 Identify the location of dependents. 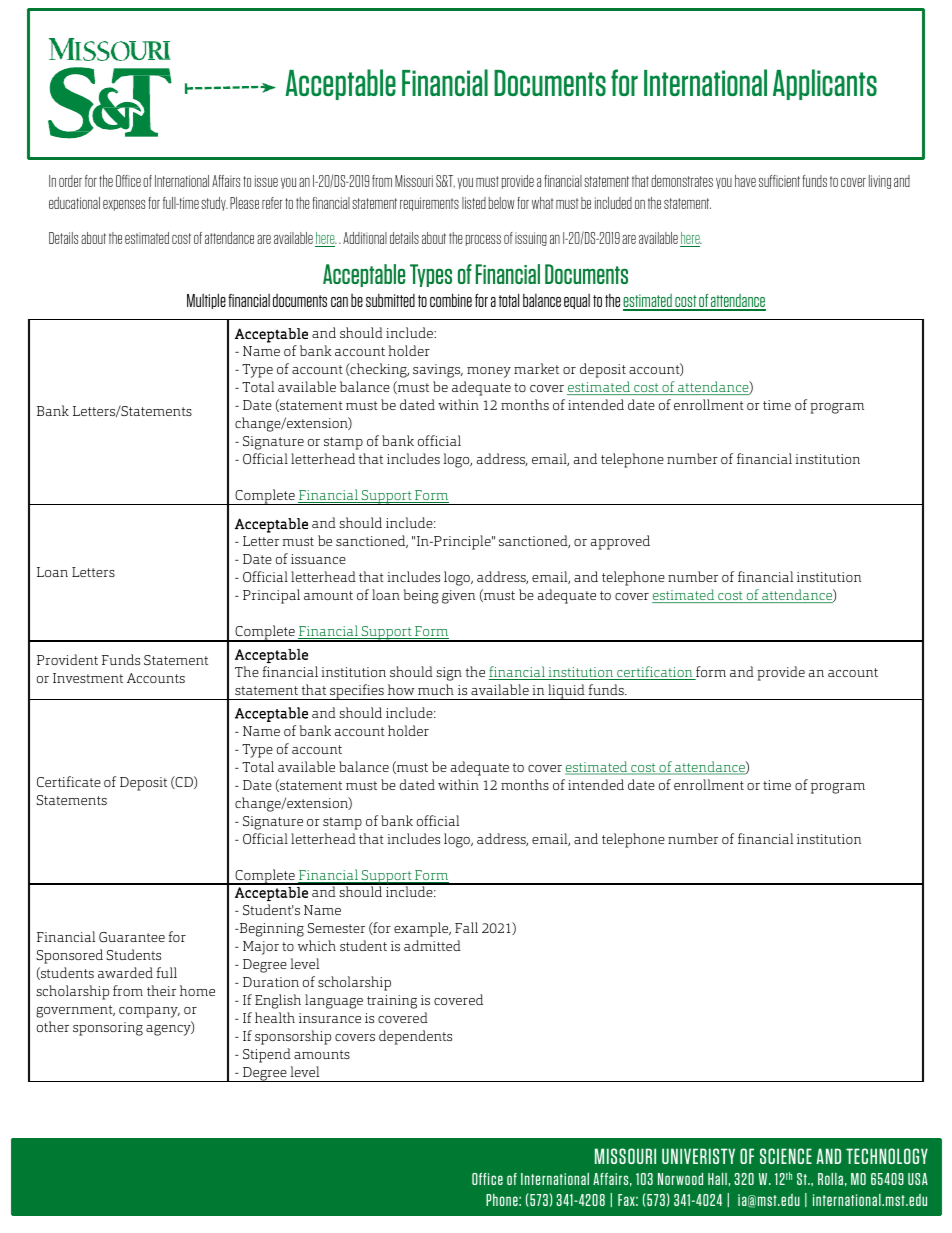
(415, 1037).
